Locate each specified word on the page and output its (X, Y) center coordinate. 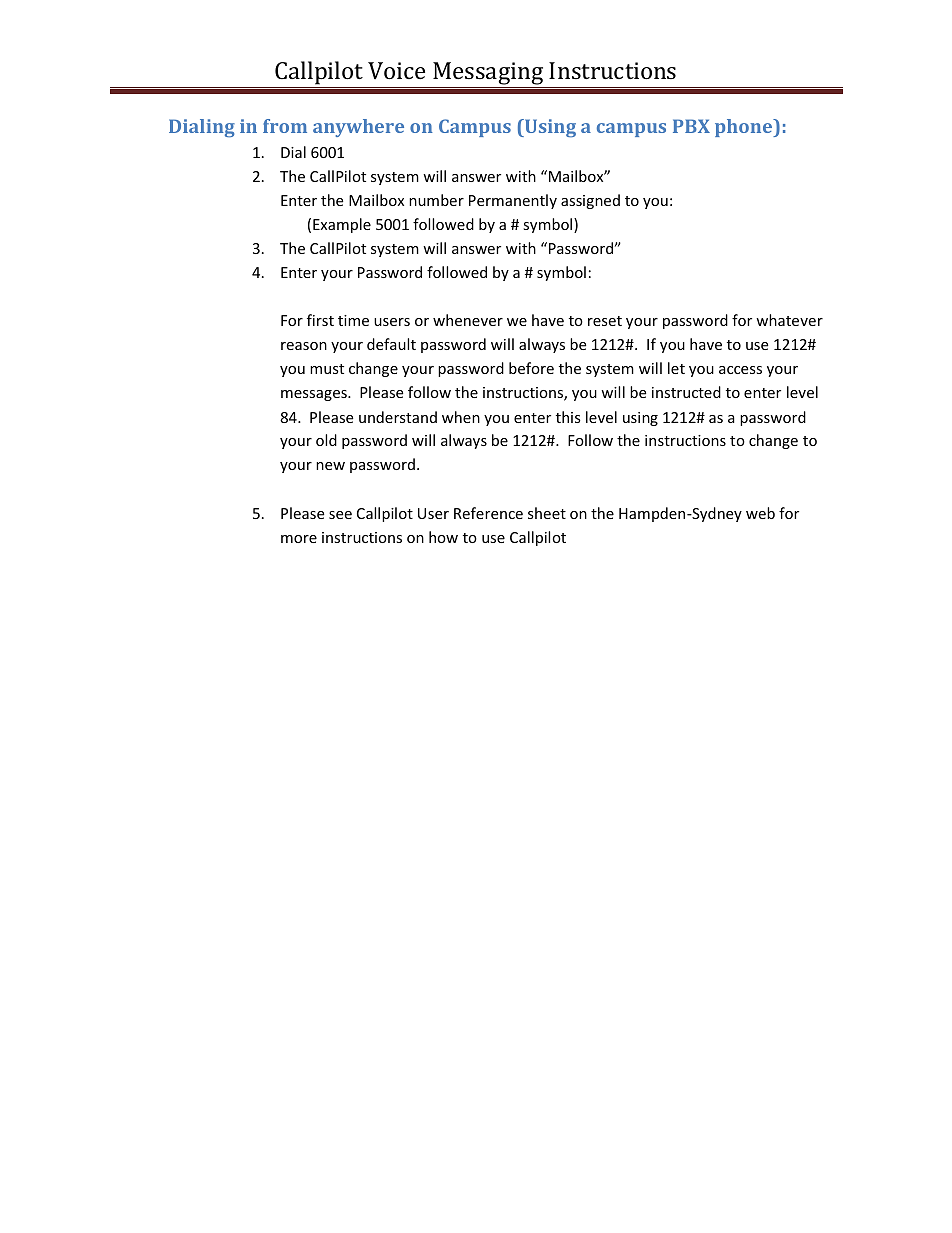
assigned (590, 201)
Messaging (488, 75)
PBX (691, 126)
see (340, 515)
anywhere (358, 128)
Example (342, 225)
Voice (396, 70)
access (740, 370)
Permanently (513, 201)
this (568, 417)
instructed (686, 392)
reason (304, 346)
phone (745, 128)
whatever (789, 320)
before (531, 368)
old (326, 440)
